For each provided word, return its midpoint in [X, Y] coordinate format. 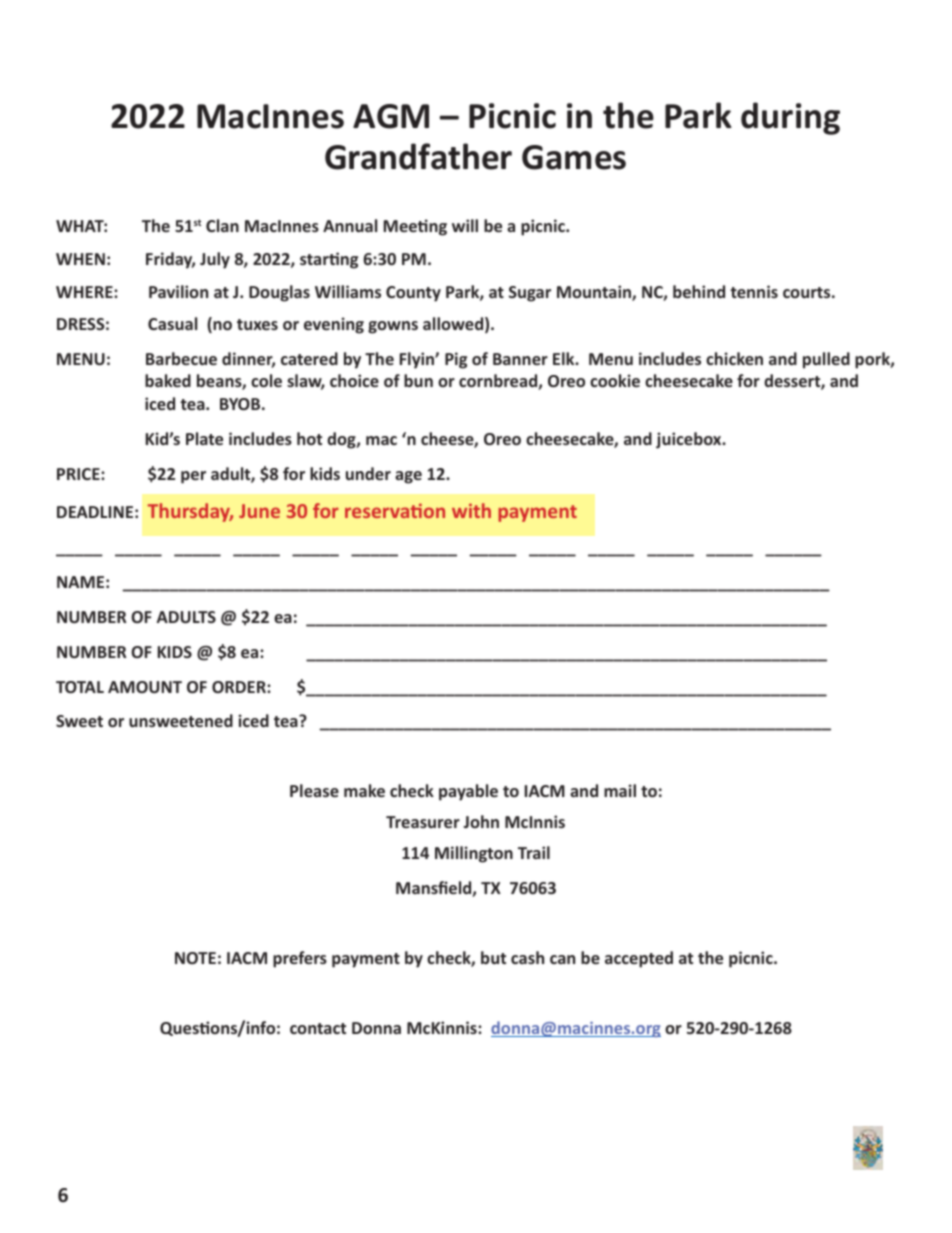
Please [314, 790]
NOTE [195, 958]
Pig [456, 360]
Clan [222, 225]
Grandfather [418, 156]
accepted [639, 959]
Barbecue [181, 358]
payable [468, 792]
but [493, 957]
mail [620, 790]
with [471, 510]
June [259, 511]
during [790, 118]
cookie [615, 380]
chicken [734, 358]
